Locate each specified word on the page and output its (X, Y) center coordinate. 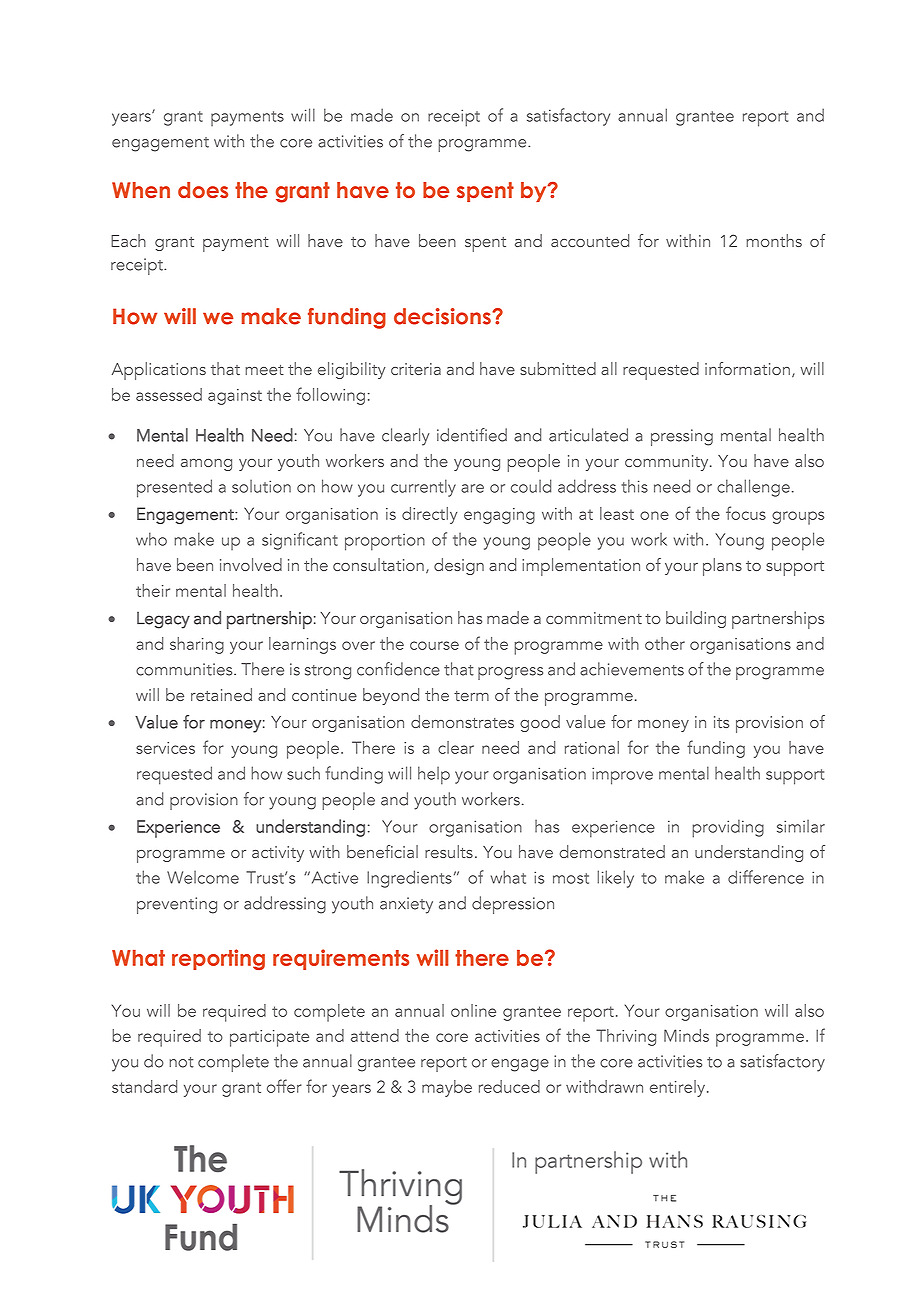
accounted (590, 240)
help (434, 775)
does (203, 190)
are (472, 488)
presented (174, 488)
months (774, 240)
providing (728, 828)
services (165, 748)
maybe (447, 1088)
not (181, 1062)
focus (746, 513)
